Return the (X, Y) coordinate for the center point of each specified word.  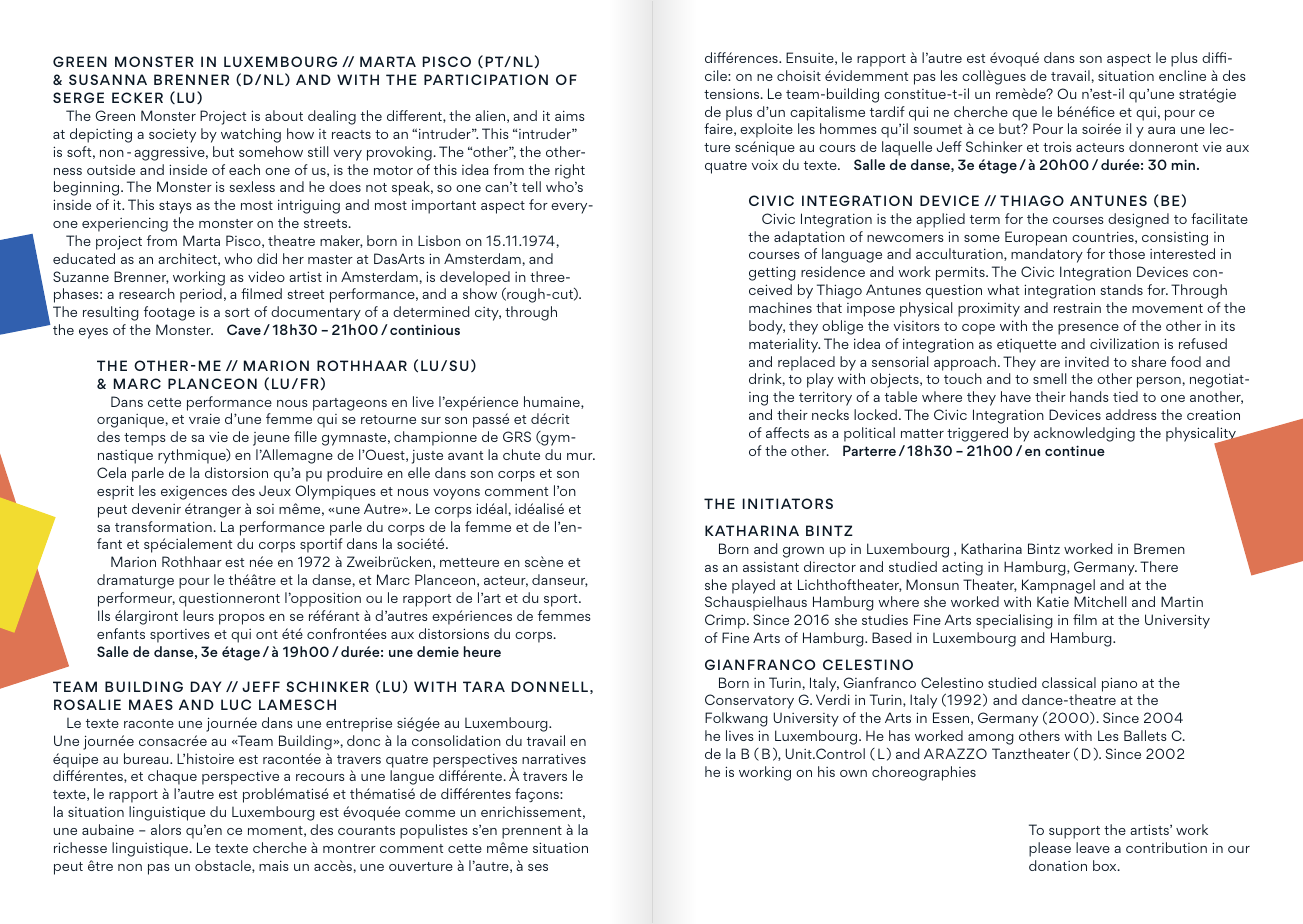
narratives (554, 759)
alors (166, 829)
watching (251, 135)
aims (569, 115)
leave (1093, 847)
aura (1161, 130)
